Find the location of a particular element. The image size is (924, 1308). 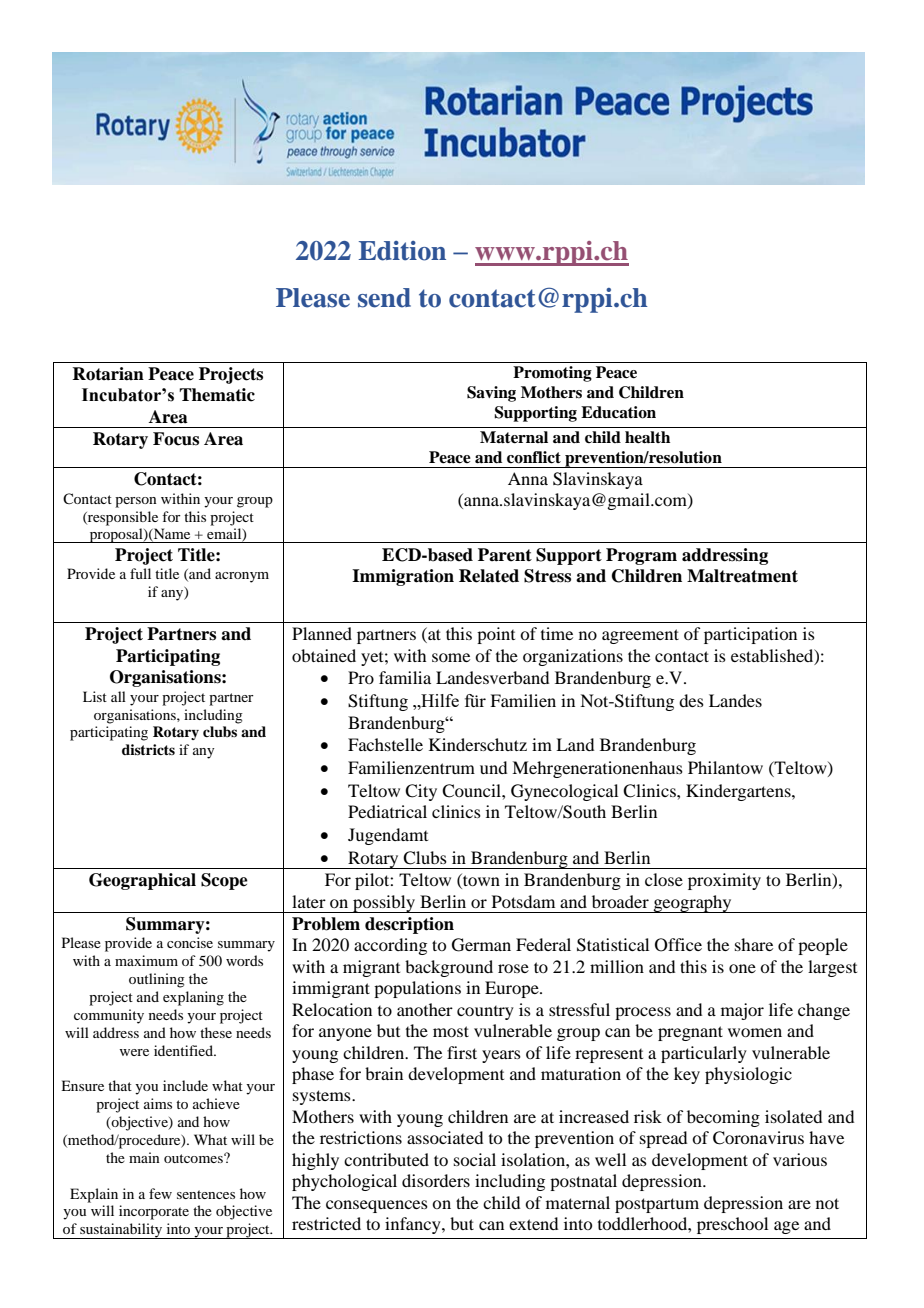

Thematic is located at coordinates (217, 395).
